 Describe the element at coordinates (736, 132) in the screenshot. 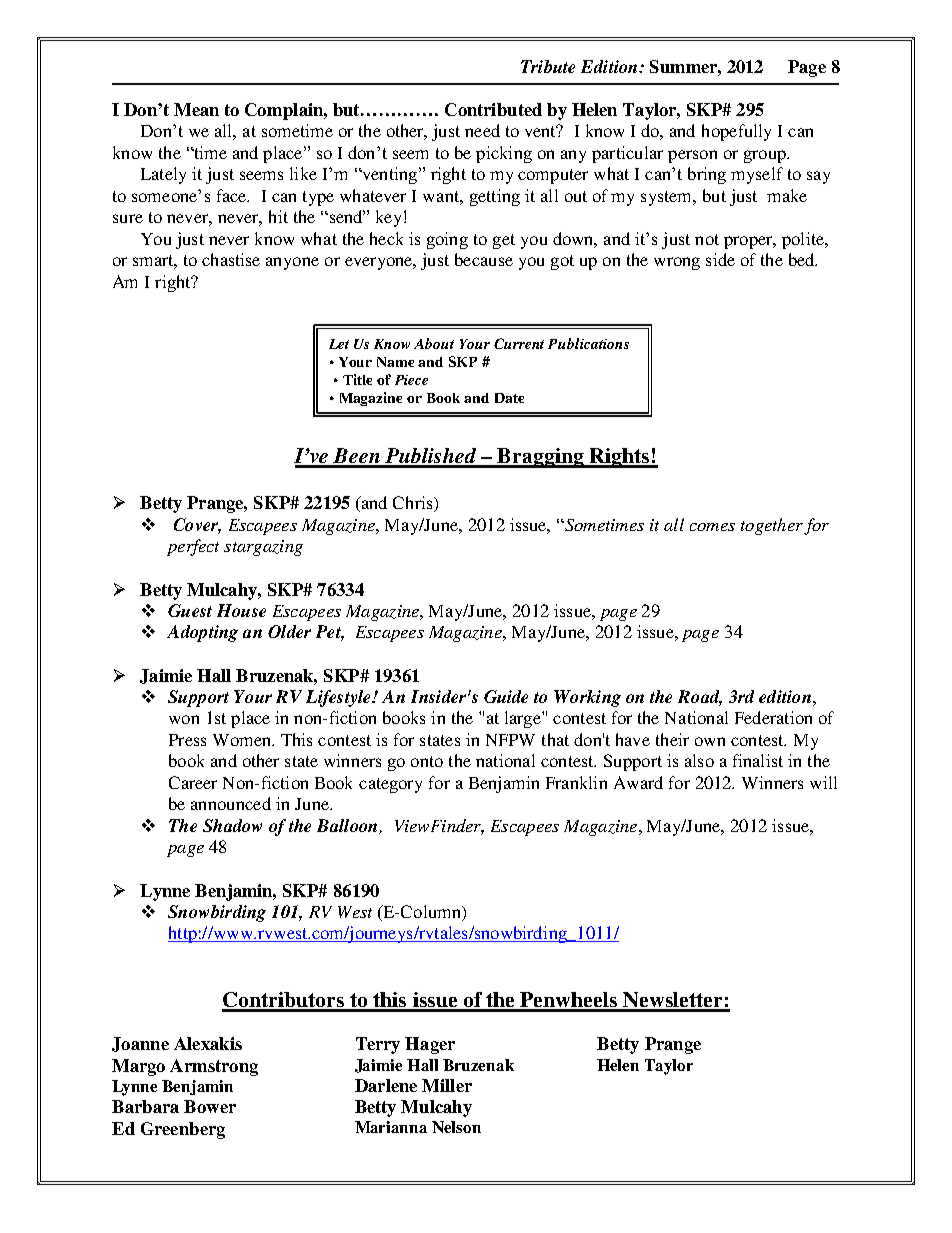

I see `hopefully` at that location.
